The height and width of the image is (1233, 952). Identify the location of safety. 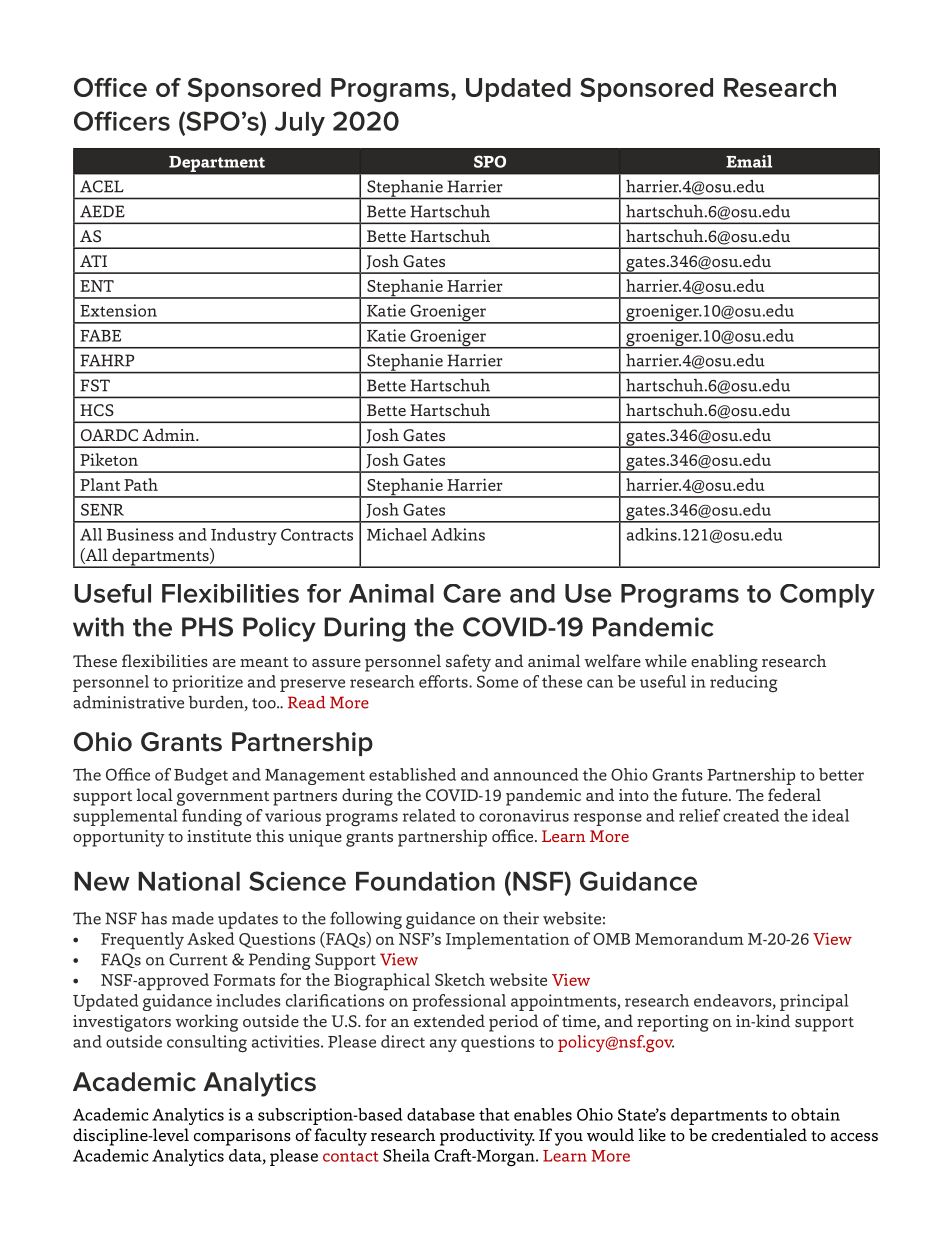
(468, 663).
